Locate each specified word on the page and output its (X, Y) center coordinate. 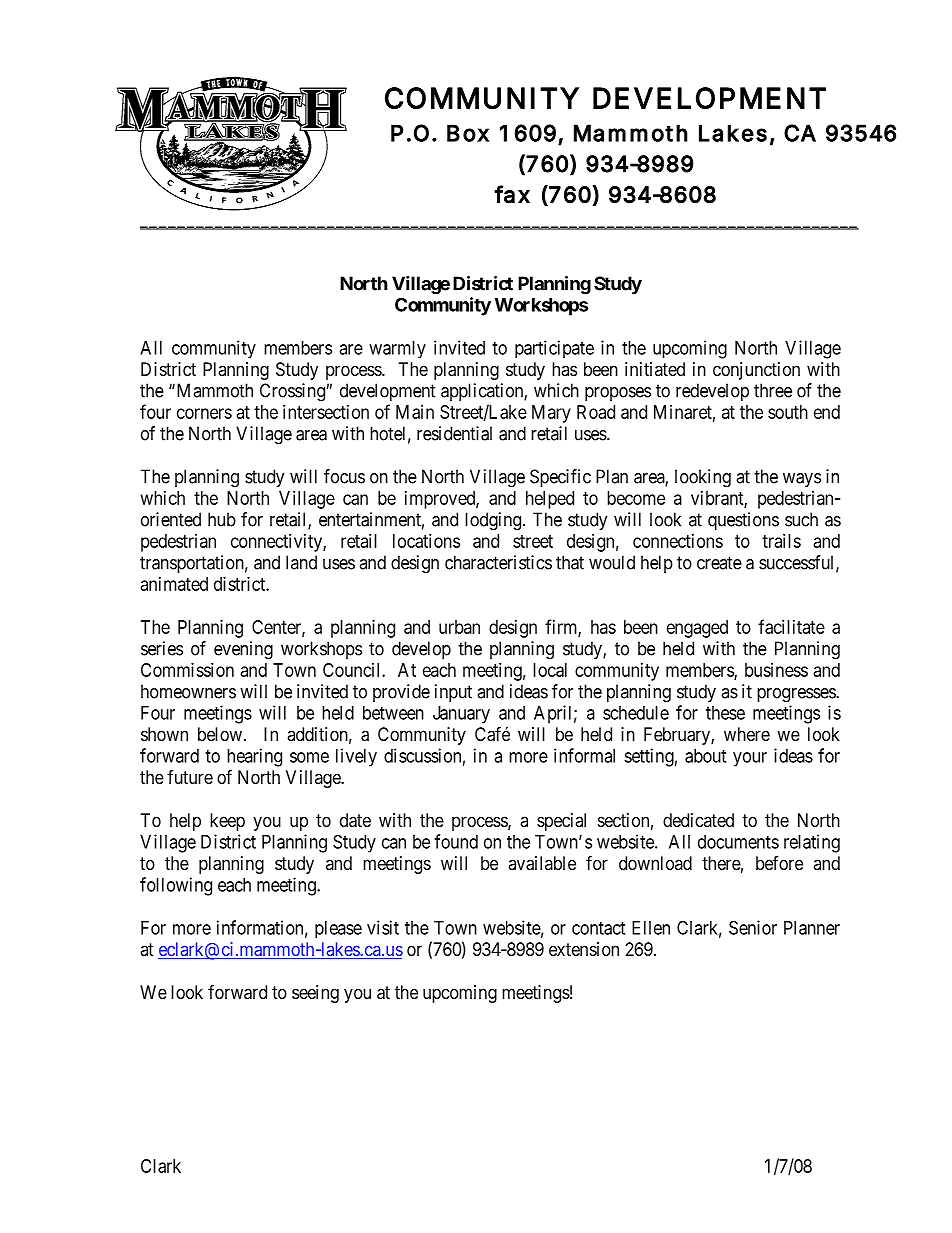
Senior (753, 927)
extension (584, 949)
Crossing (292, 392)
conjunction (756, 371)
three (773, 390)
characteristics (498, 562)
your (750, 759)
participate (554, 349)
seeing (315, 994)
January (461, 715)
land (301, 562)
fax (512, 194)
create (719, 563)
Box (468, 133)
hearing (254, 757)
